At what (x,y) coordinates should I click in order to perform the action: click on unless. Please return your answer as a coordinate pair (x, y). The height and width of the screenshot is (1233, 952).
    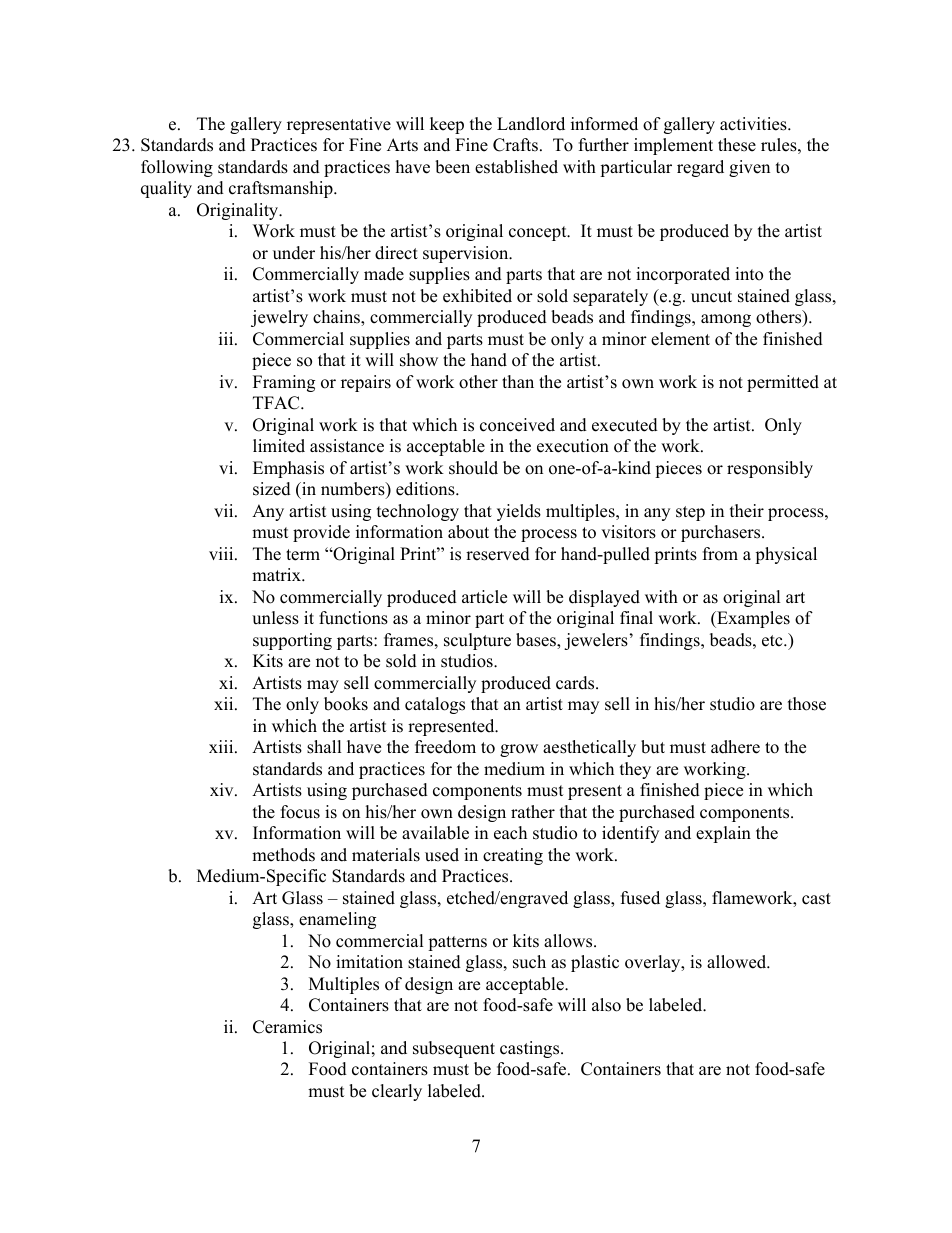
    Looking at the image, I should click on (275, 618).
